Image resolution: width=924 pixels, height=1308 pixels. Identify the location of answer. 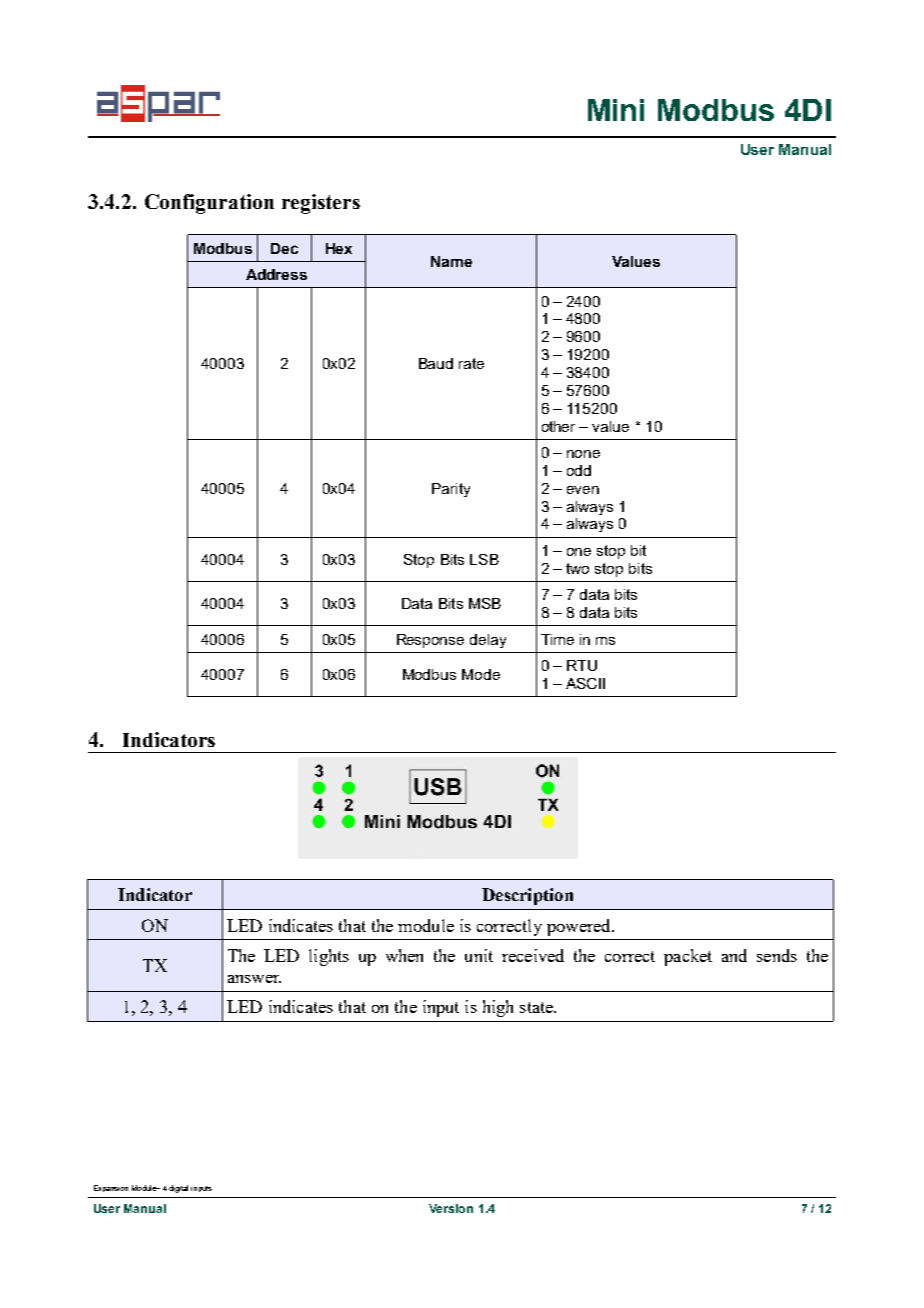
(254, 979).
